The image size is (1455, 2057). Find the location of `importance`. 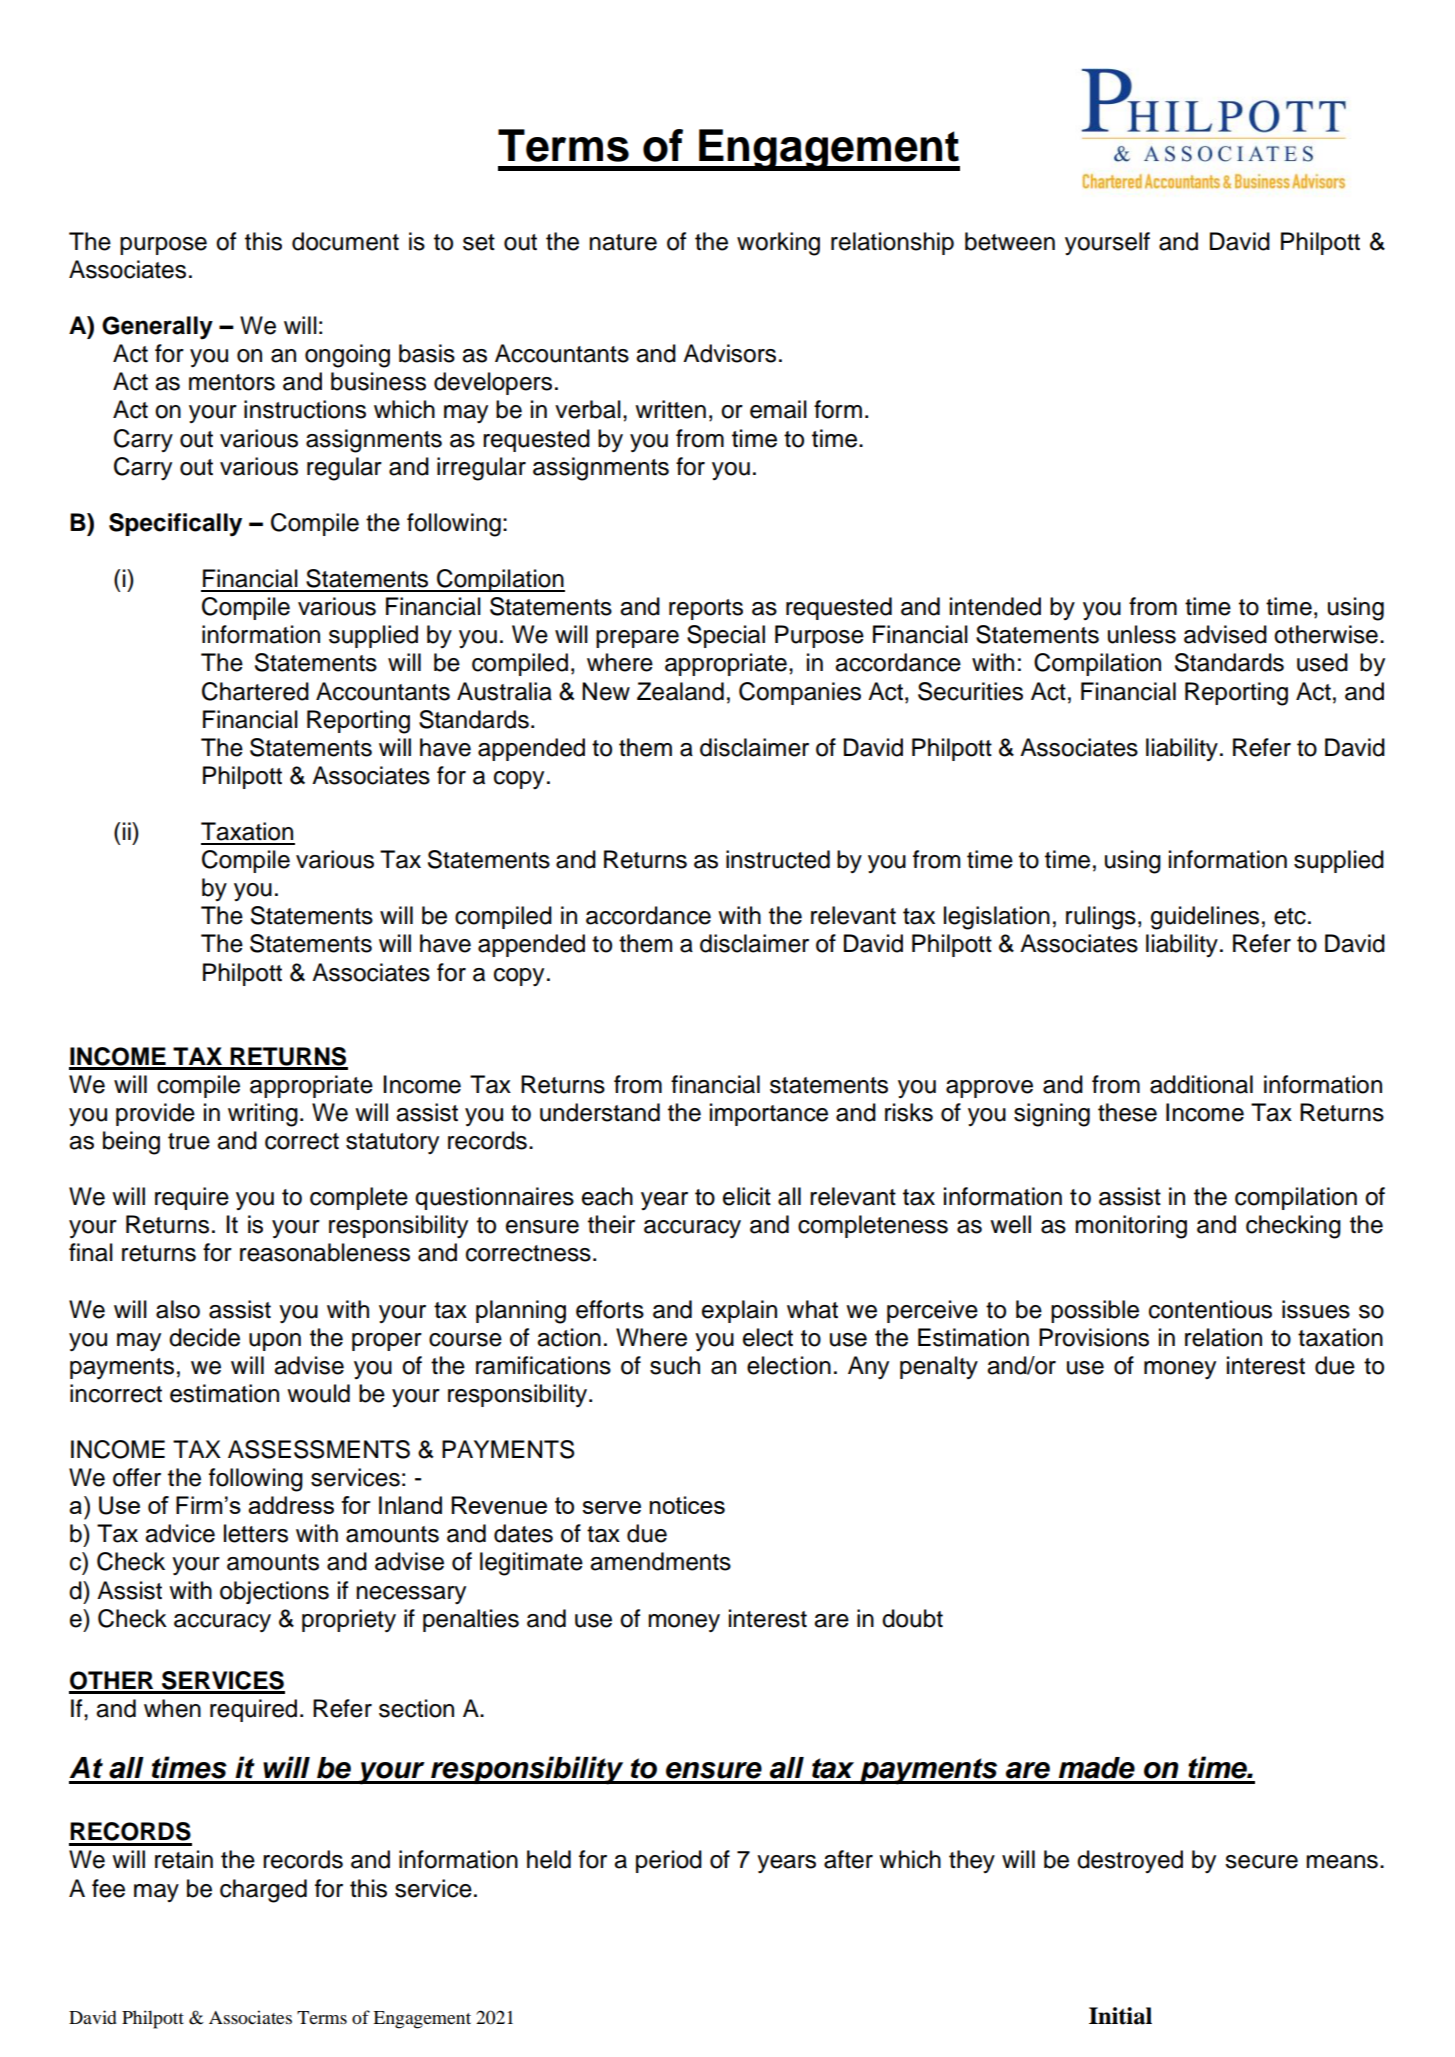

importance is located at coordinates (769, 1114).
